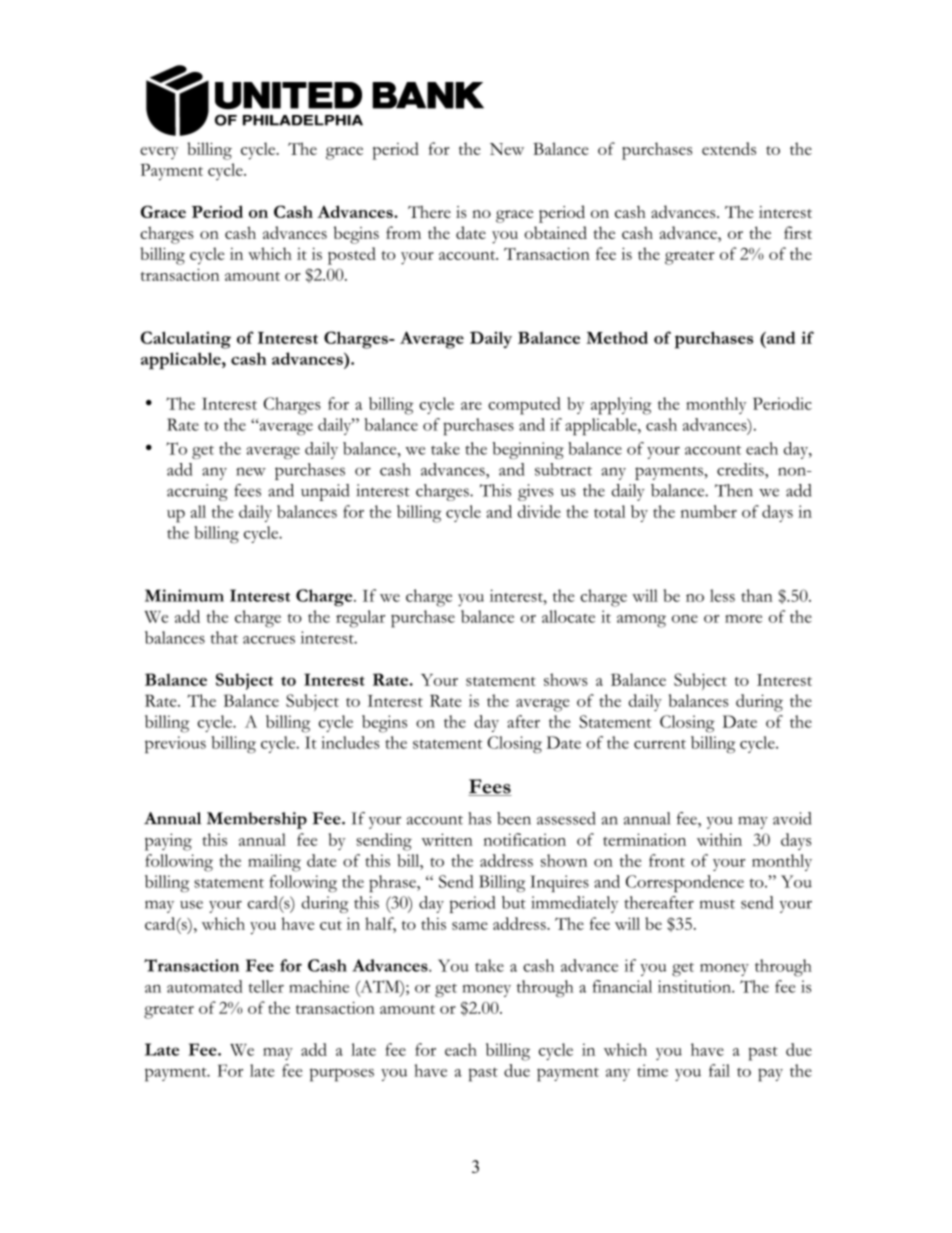 Image resolution: width=952 pixels, height=1233 pixels. I want to click on purposes, so click(342, 1075).
